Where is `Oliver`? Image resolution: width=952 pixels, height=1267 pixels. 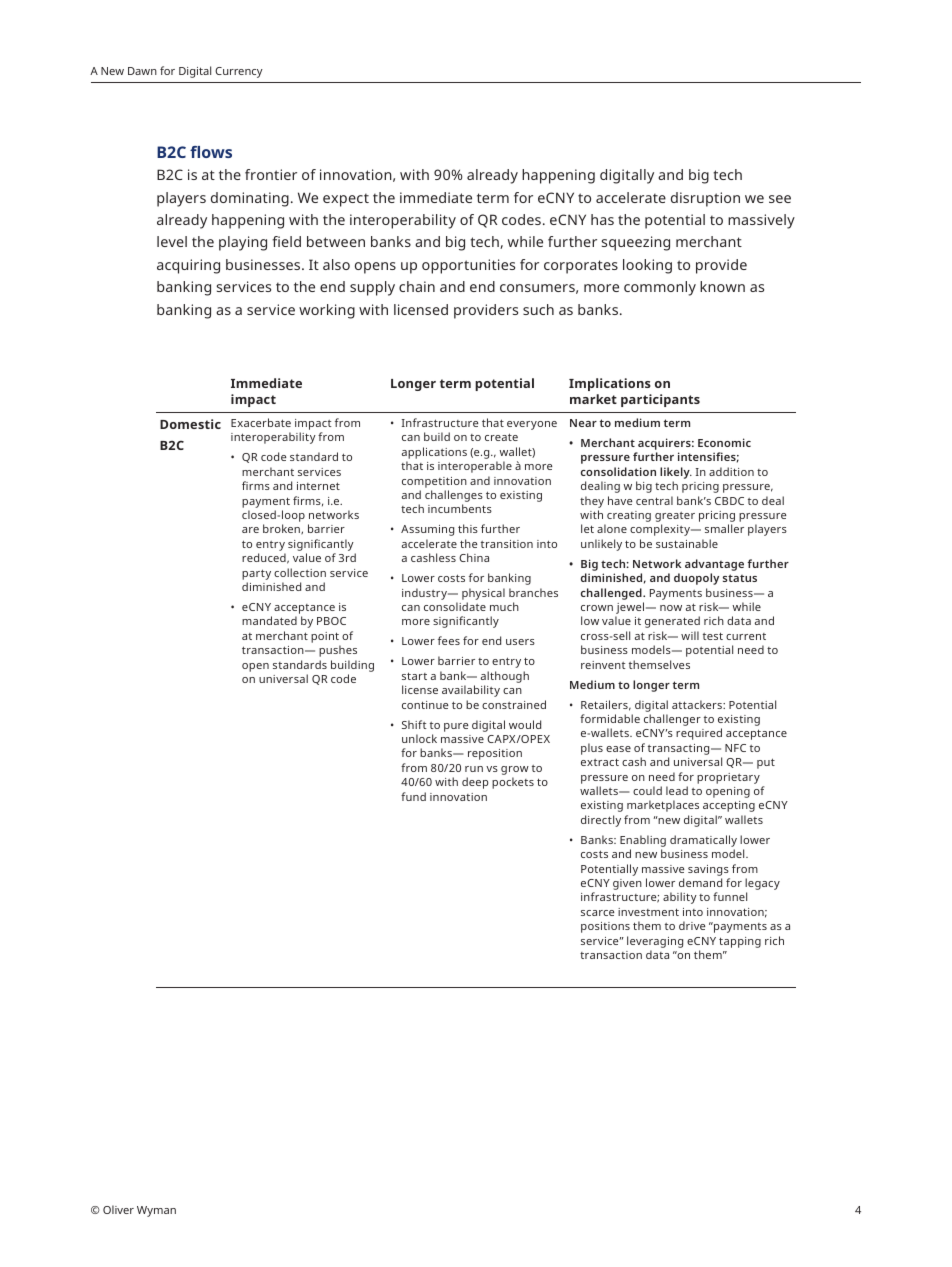
Oliver is located at coordinates (118, 1209).
